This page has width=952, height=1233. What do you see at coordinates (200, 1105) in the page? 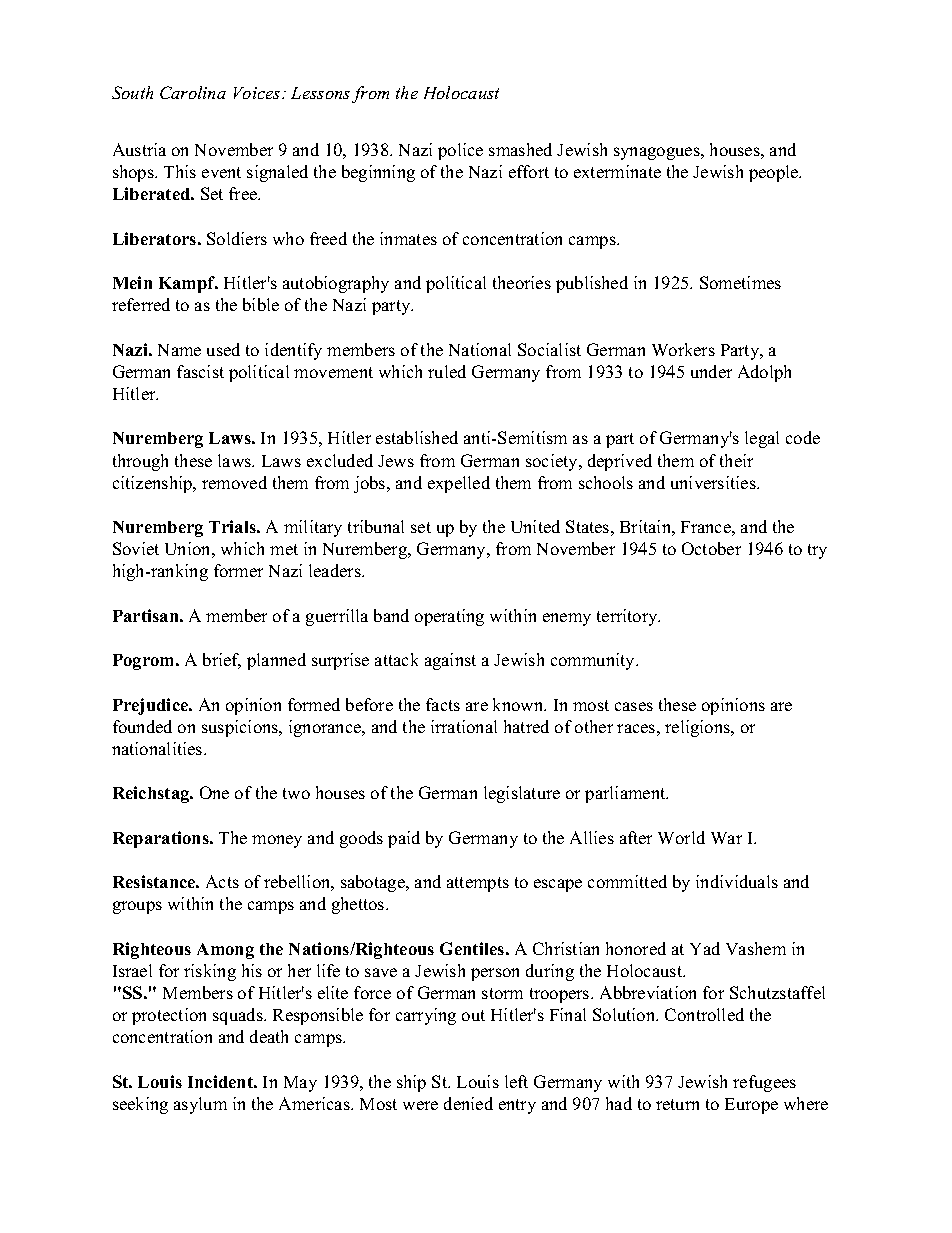
I see `asylum` at bounding box center [200, 1105].
